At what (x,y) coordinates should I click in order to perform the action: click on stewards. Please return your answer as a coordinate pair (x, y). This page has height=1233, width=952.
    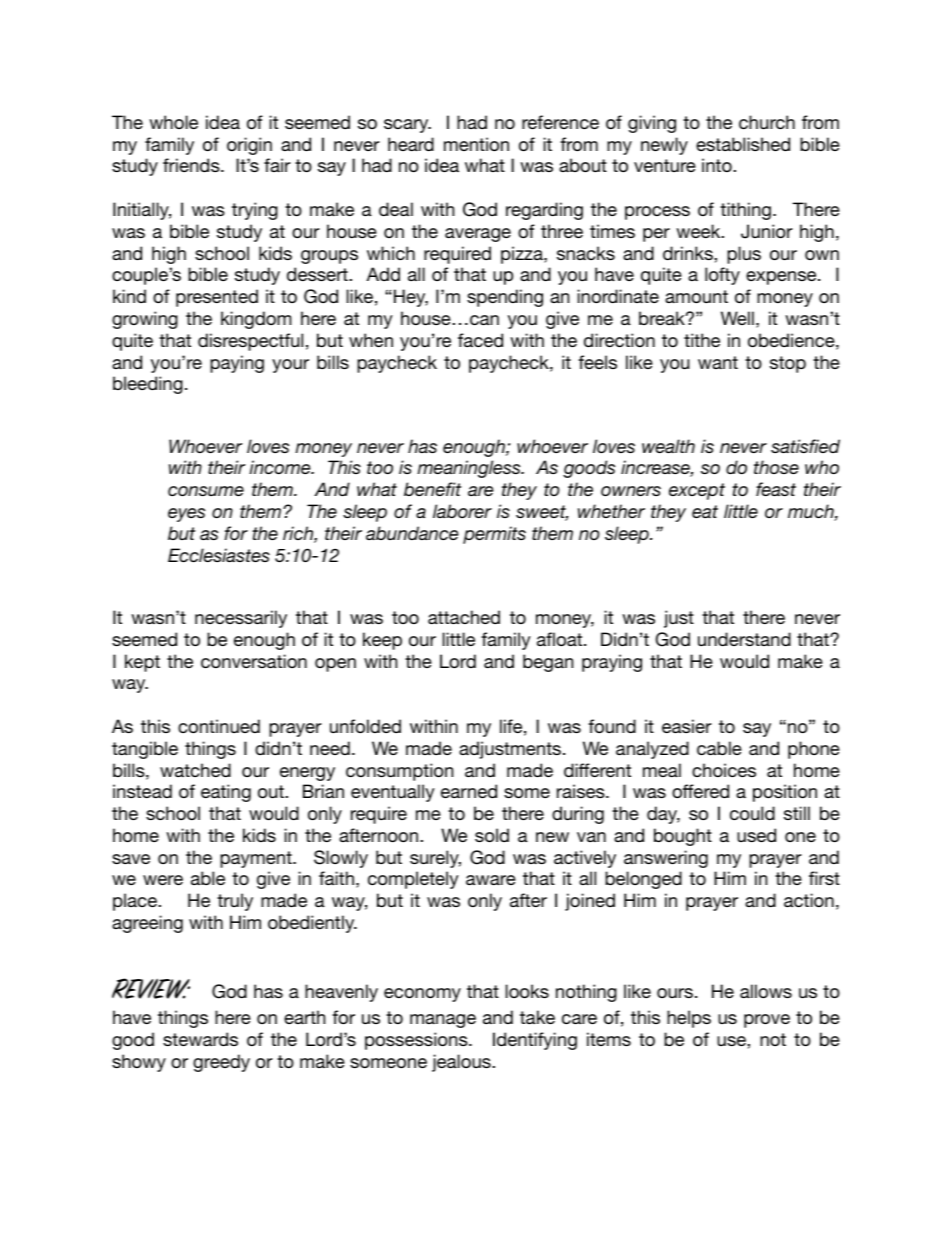
    Looking at the image, I should click on (200, 1039).
